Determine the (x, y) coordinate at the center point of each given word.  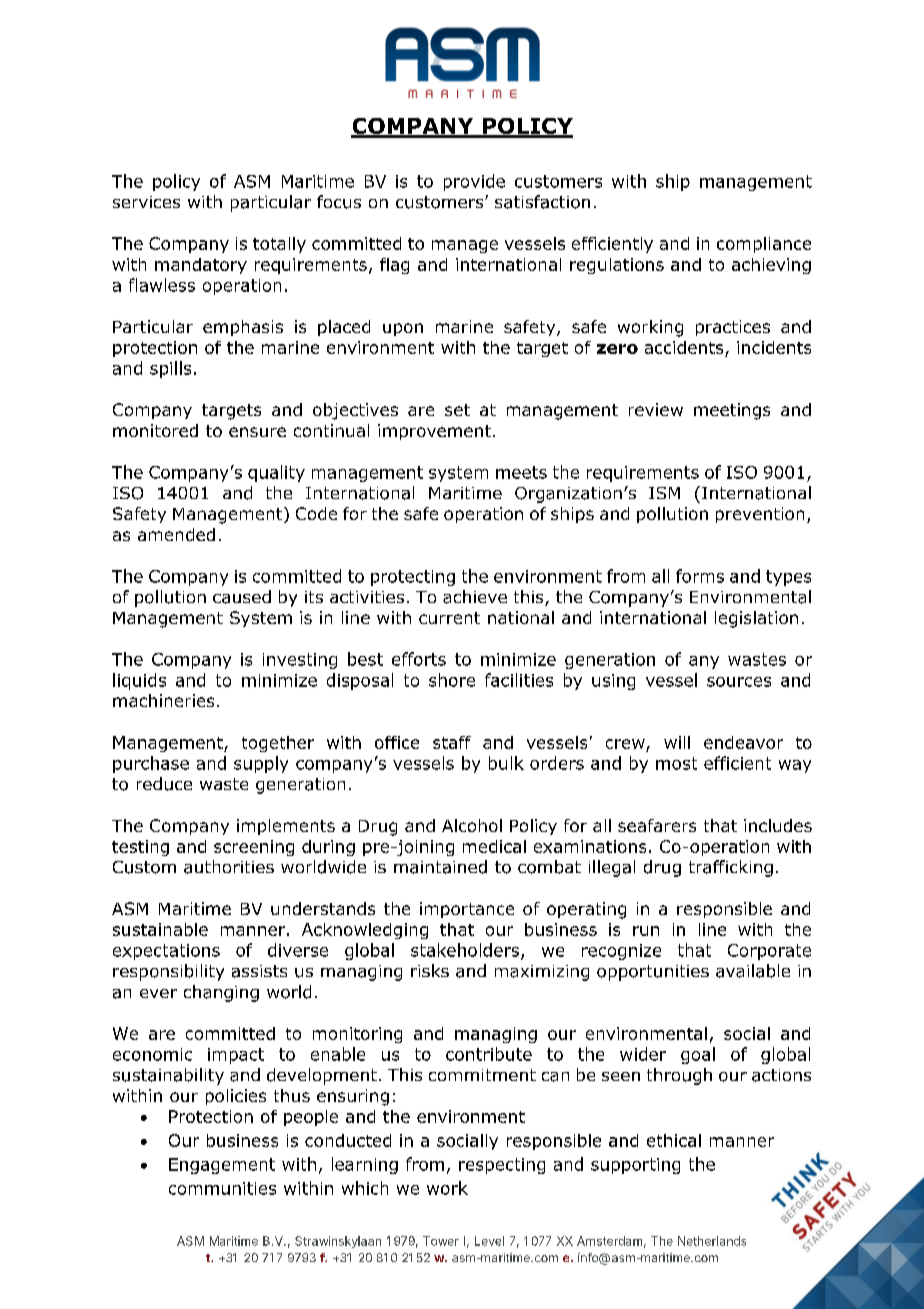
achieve (475, 597)
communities (222, 1188)
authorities (229, 867)
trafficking (731, 868)
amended (176, 534)
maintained (440, 867)
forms (700, 576)
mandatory (201, 266)
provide (474, 182)
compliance (764, 245)
